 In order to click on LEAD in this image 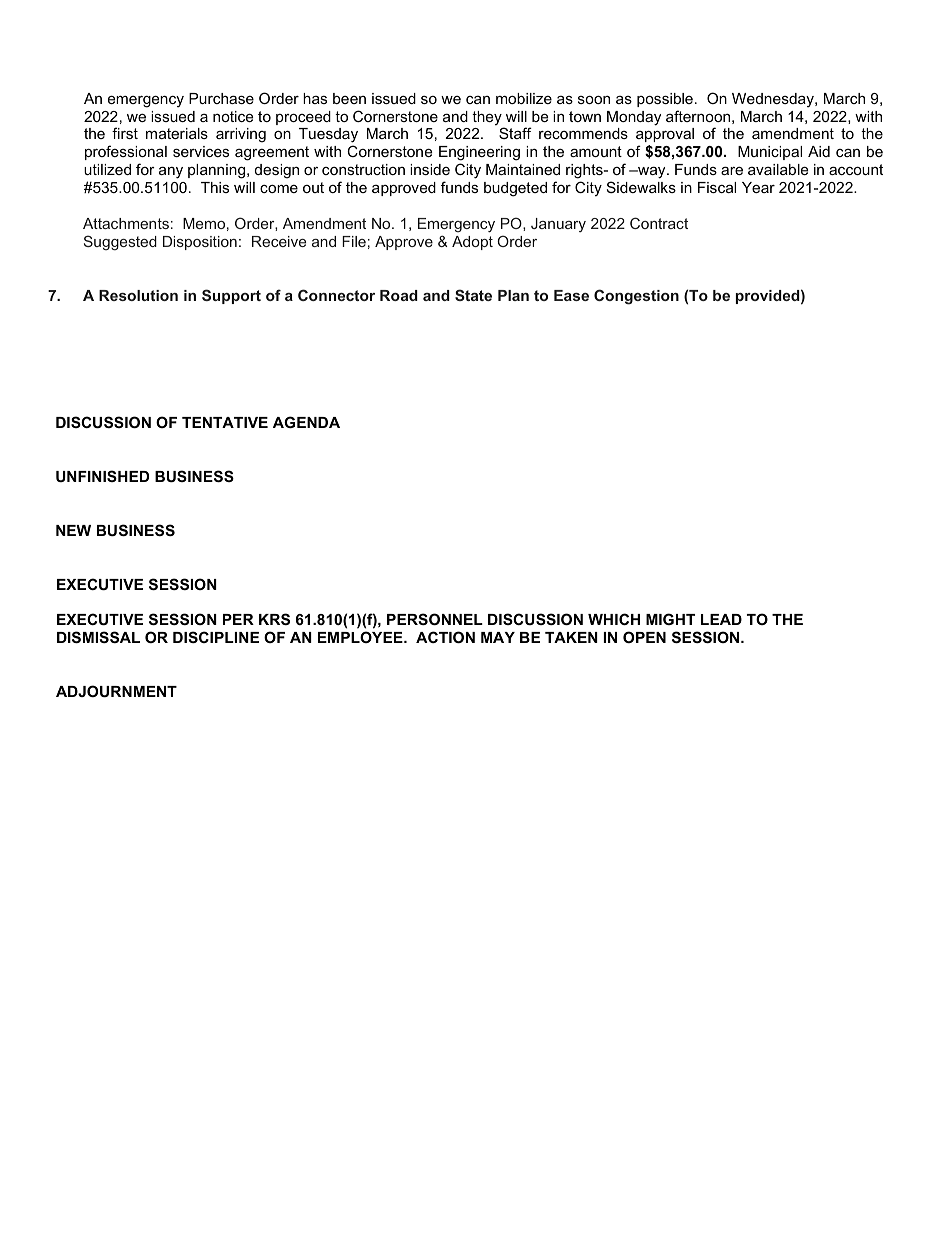, I will do `click(721, 619)`.
